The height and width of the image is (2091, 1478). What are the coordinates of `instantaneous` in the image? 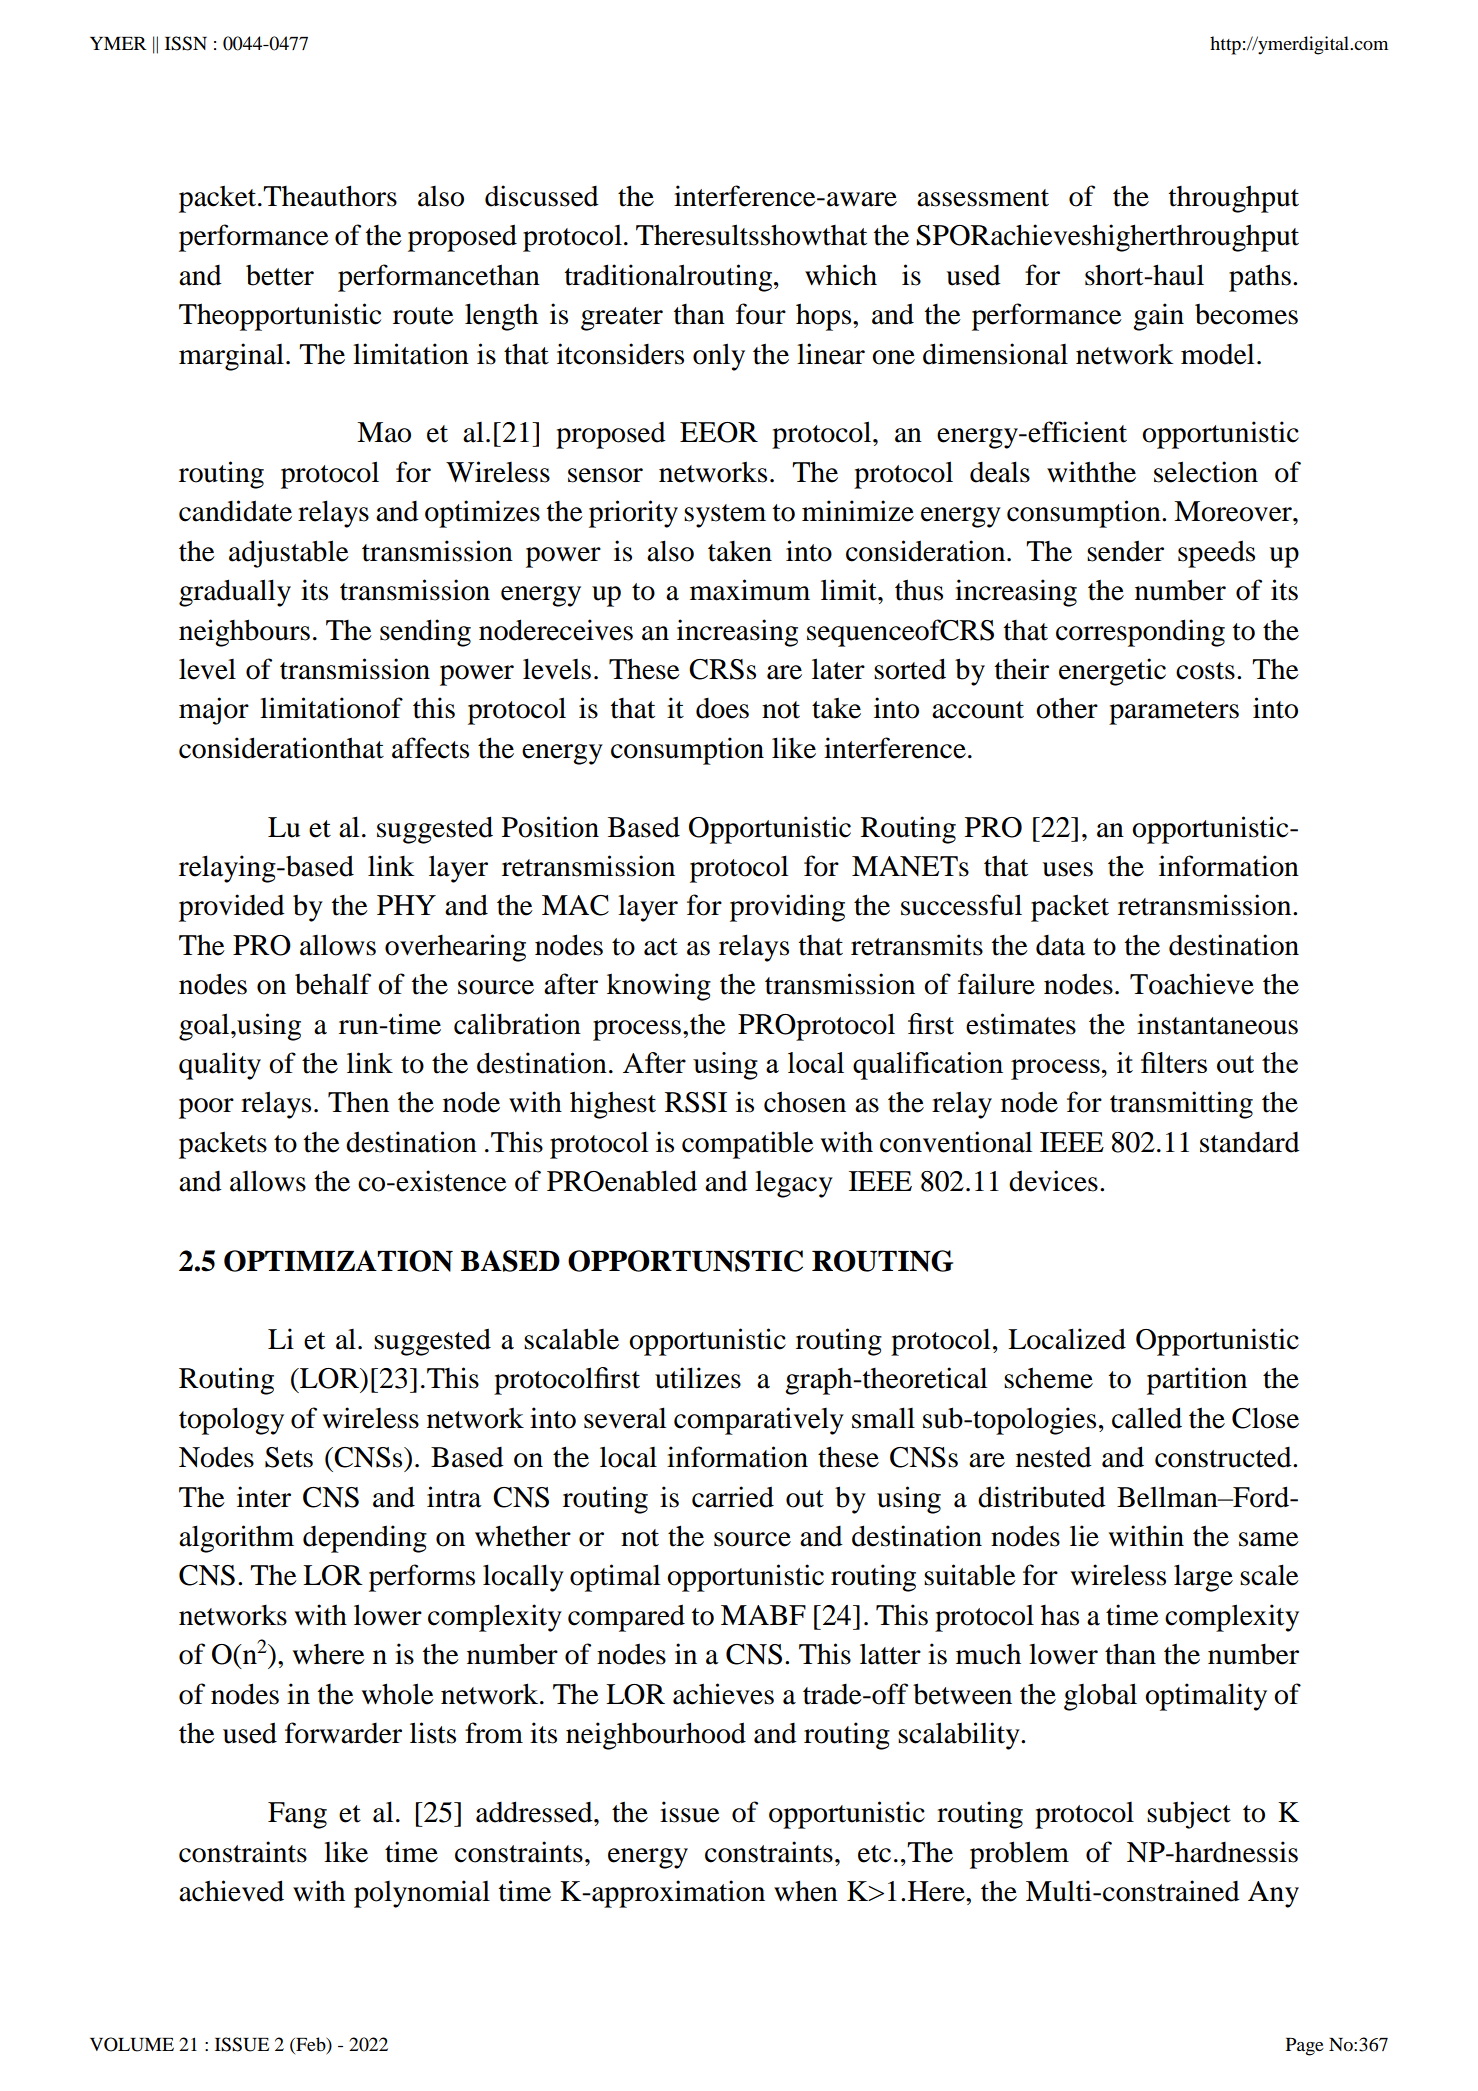 It's located at (1217, 1024).
